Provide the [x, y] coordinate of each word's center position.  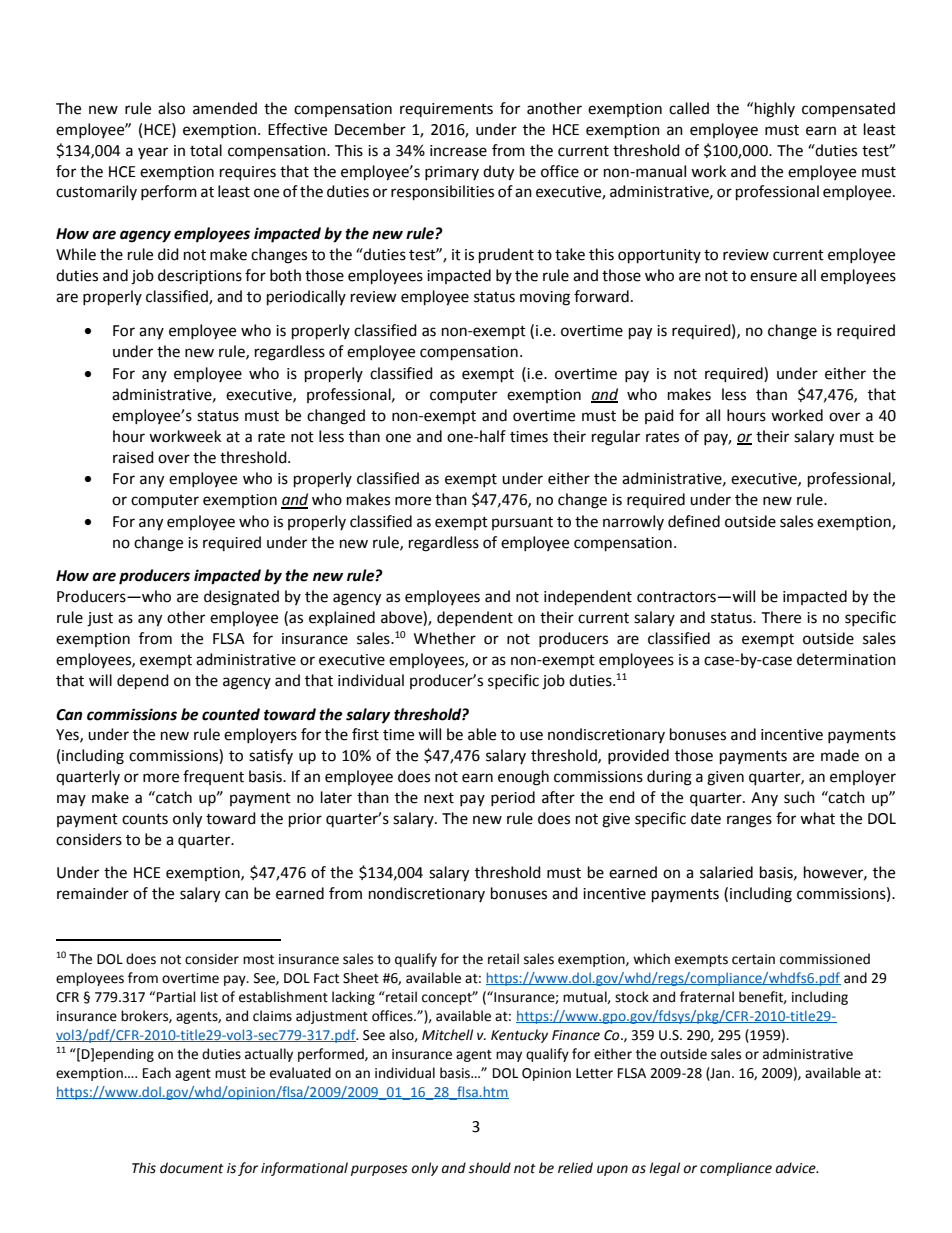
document [192, 1168]
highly [775, 110]
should [489, 1168]
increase [458, 151]
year [153, 153]
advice [797, 1168]
